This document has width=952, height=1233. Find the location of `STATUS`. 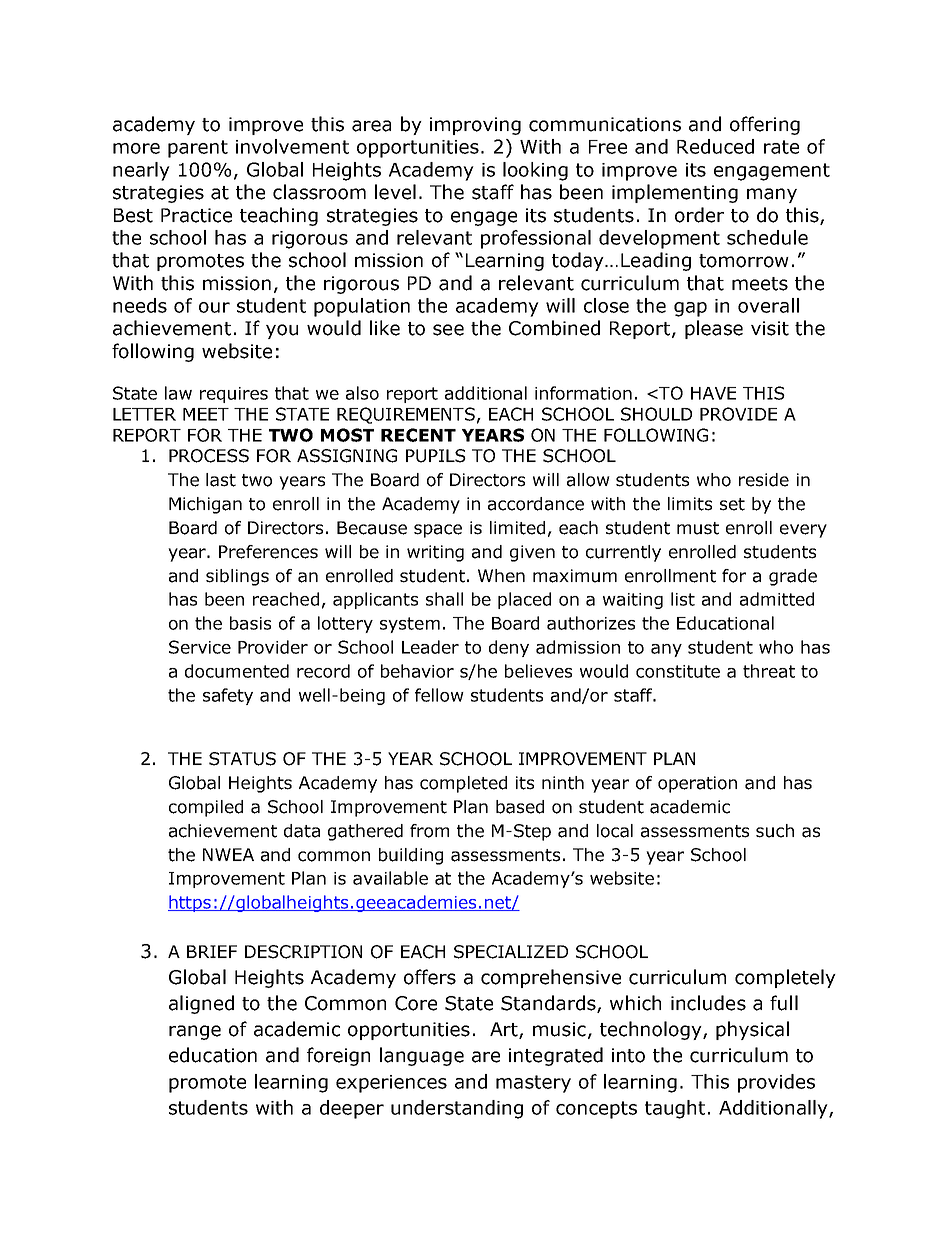

STATUS is located at coordinates (242, 759).
